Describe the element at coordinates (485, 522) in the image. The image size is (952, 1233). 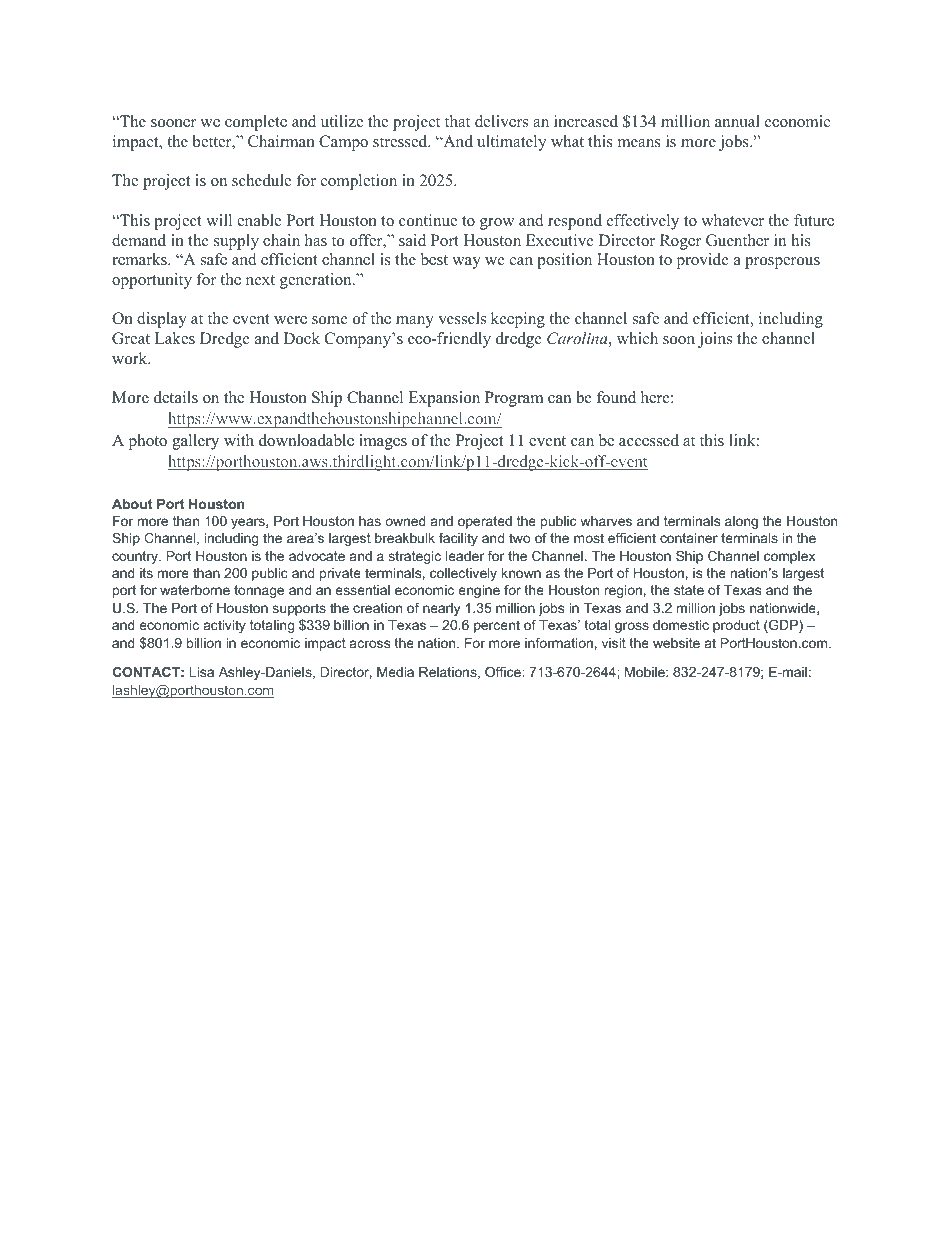
I see `operated` at that location.
